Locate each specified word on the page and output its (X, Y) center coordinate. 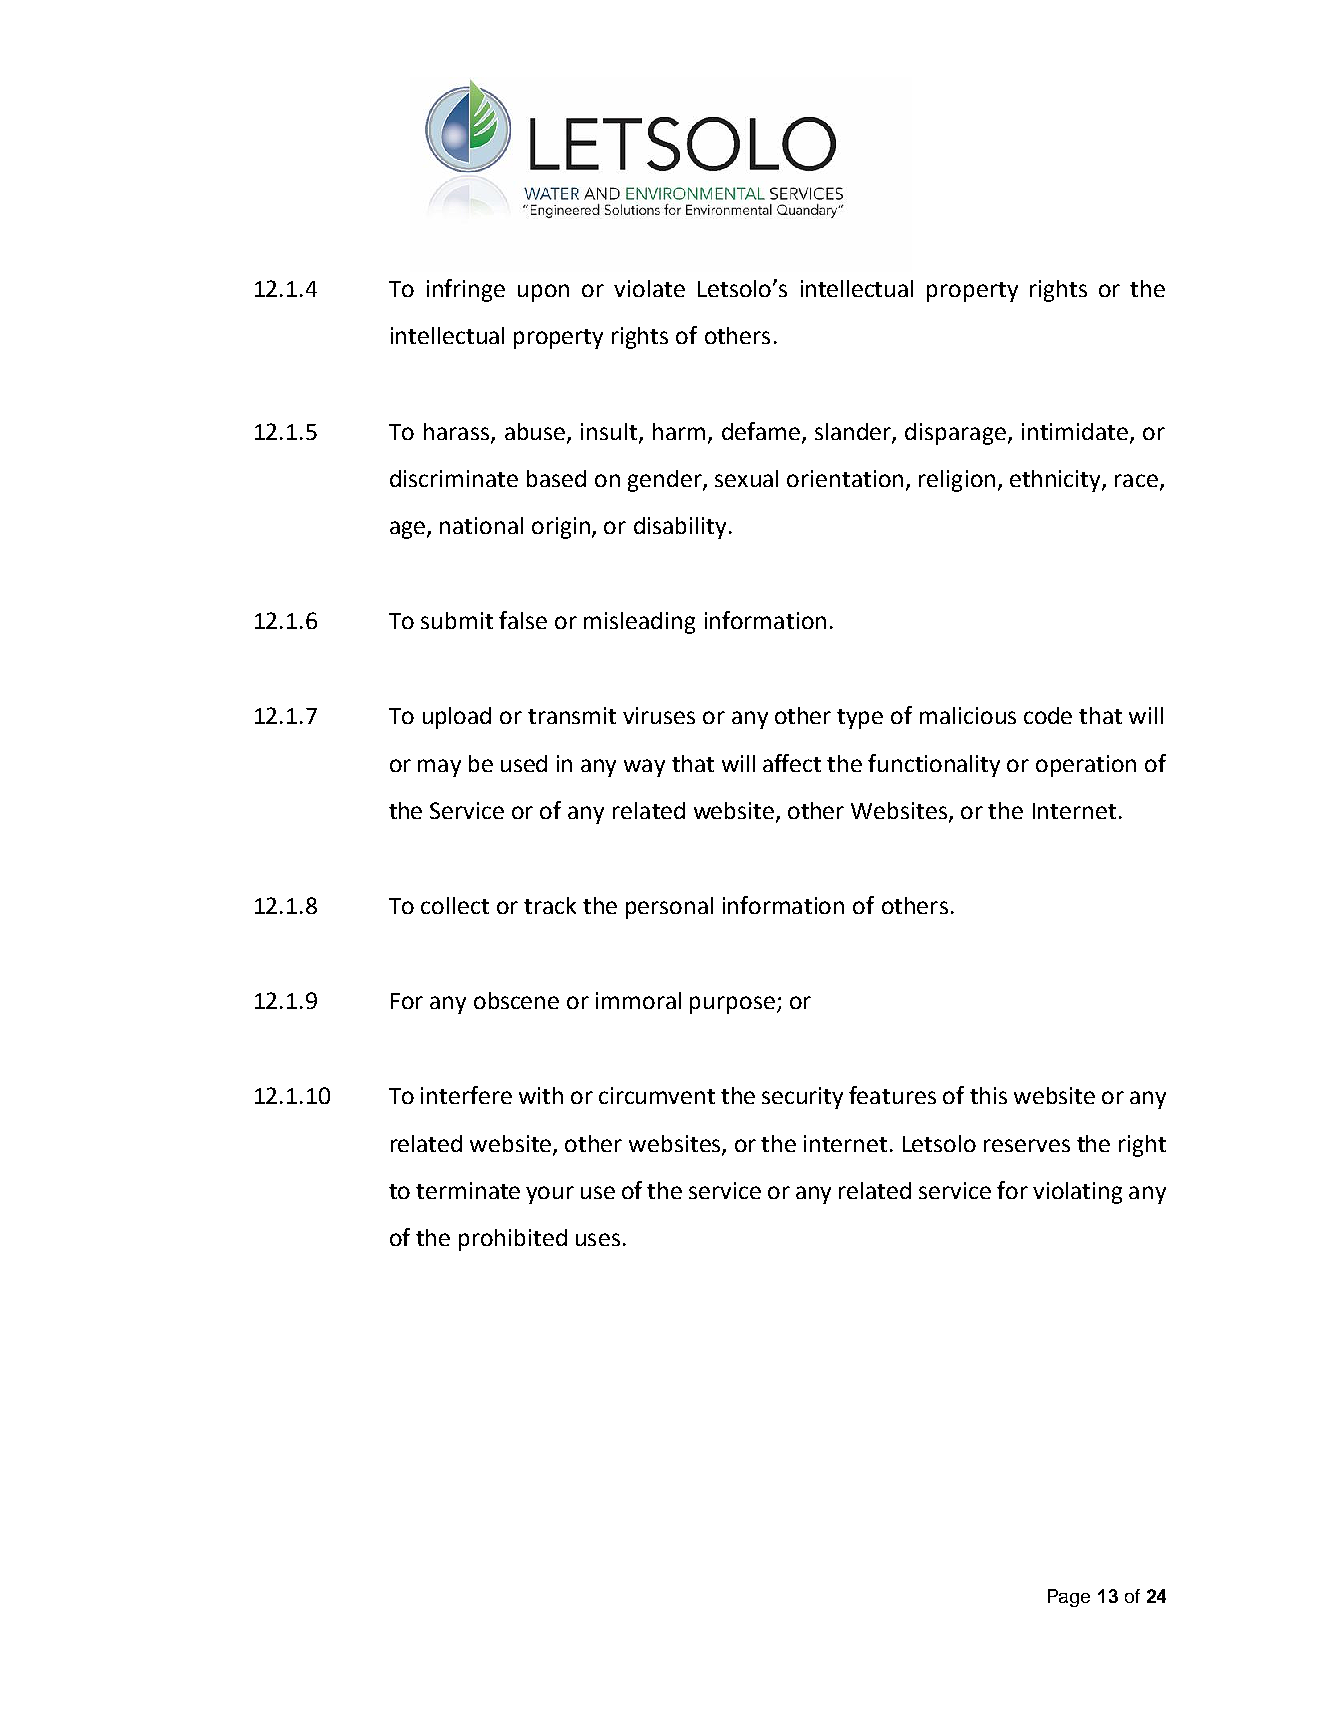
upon (543, 293)
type (860, 719)
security (802, 1098)
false (523, 620)
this (988, 1095)
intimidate (1076, 432)
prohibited (513, 1240)
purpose (732, 1005)
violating (1077, 1193)
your (550, 1195)
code (1048, 715)
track (550, 905)
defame (761, 431)
